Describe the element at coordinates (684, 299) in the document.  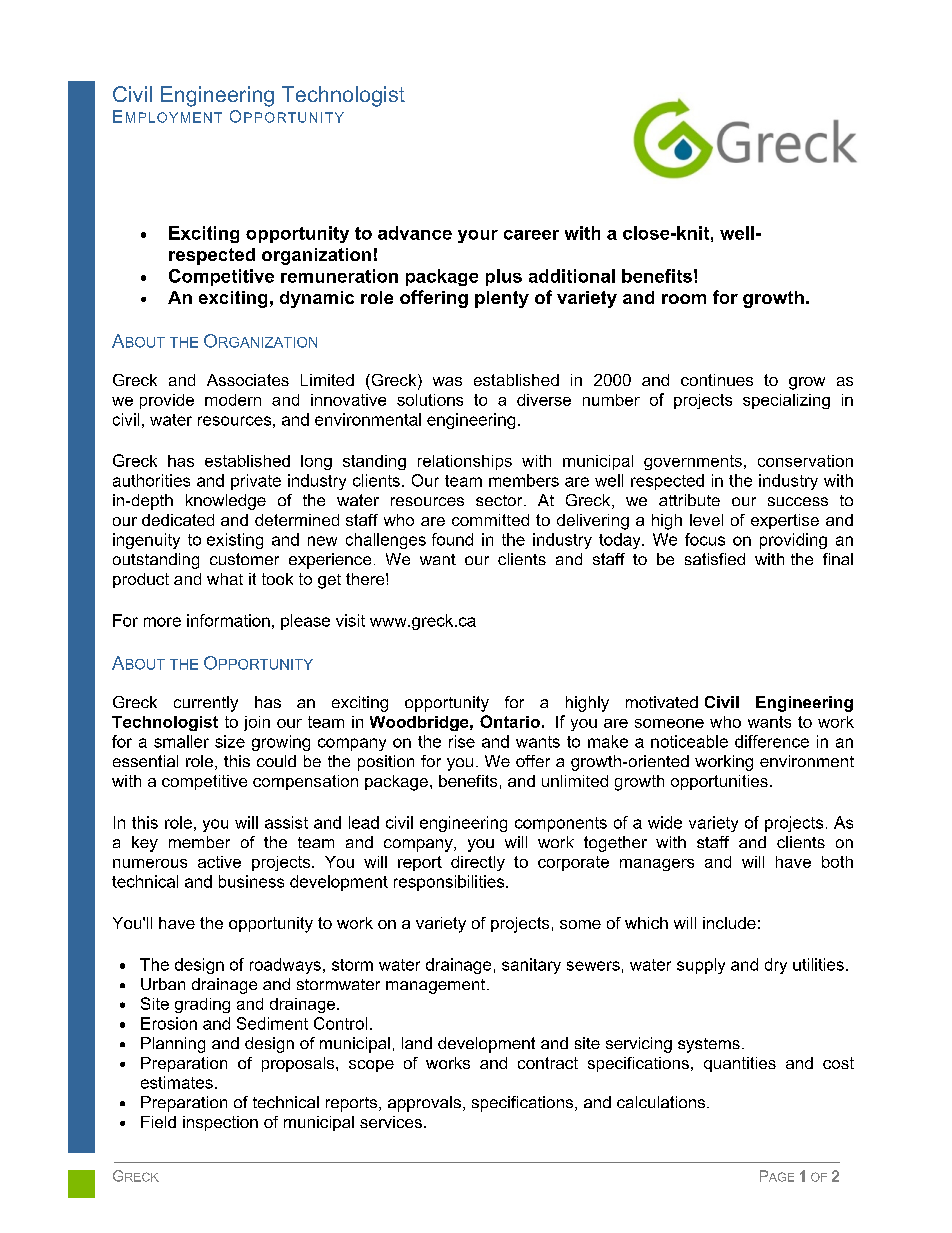
I see `room` at that location.
